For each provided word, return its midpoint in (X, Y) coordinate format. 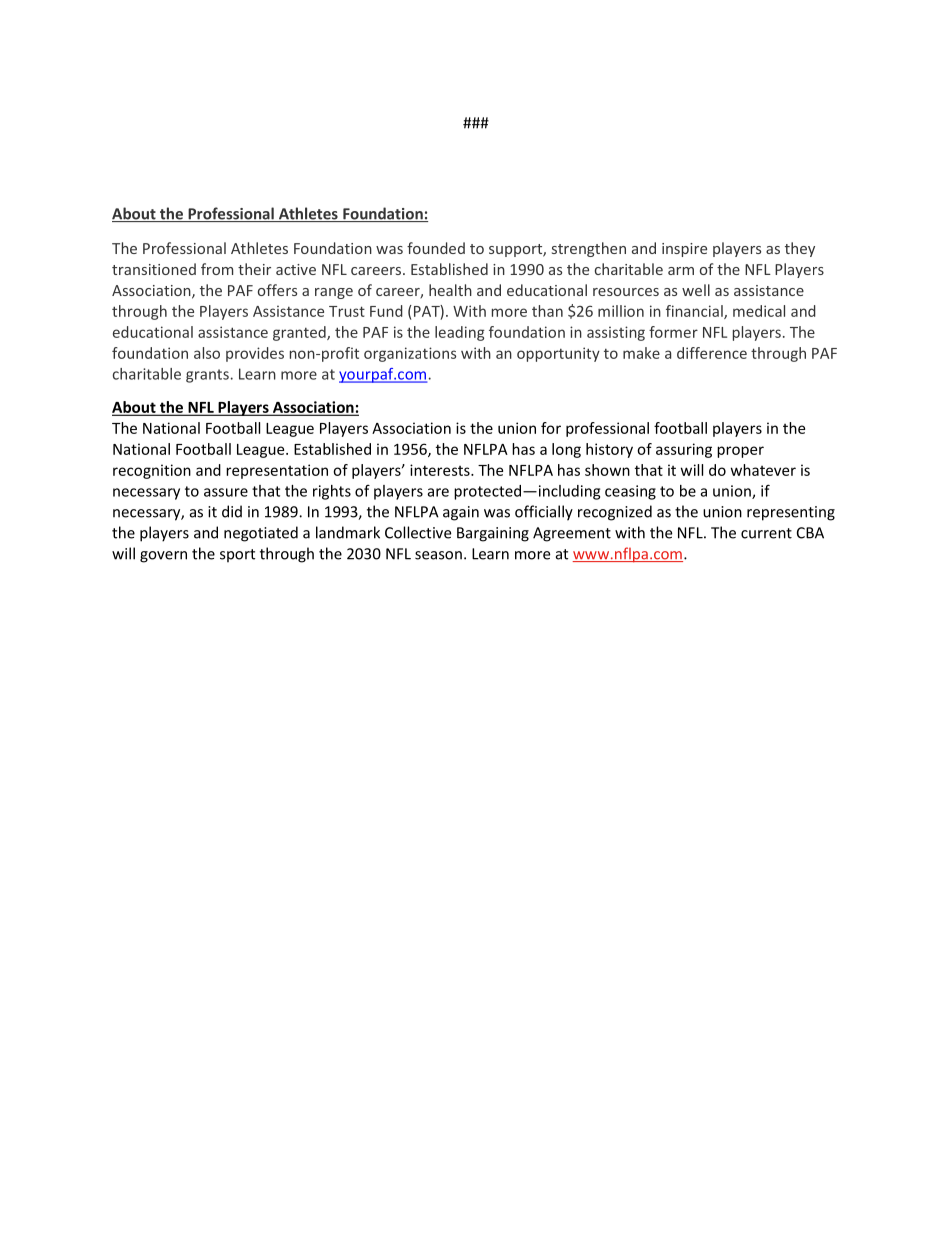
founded (436, 248)
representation (277, 471)
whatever (763, 470)
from (217, 269)
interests (441, 470)
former (673, 332)
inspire (684, 250)
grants (207, 376)
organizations (410, 354)
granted (300, 333)
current (766, 533)
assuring (684, 450)
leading (460, 333)
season (438, 555)
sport (237, 556)
